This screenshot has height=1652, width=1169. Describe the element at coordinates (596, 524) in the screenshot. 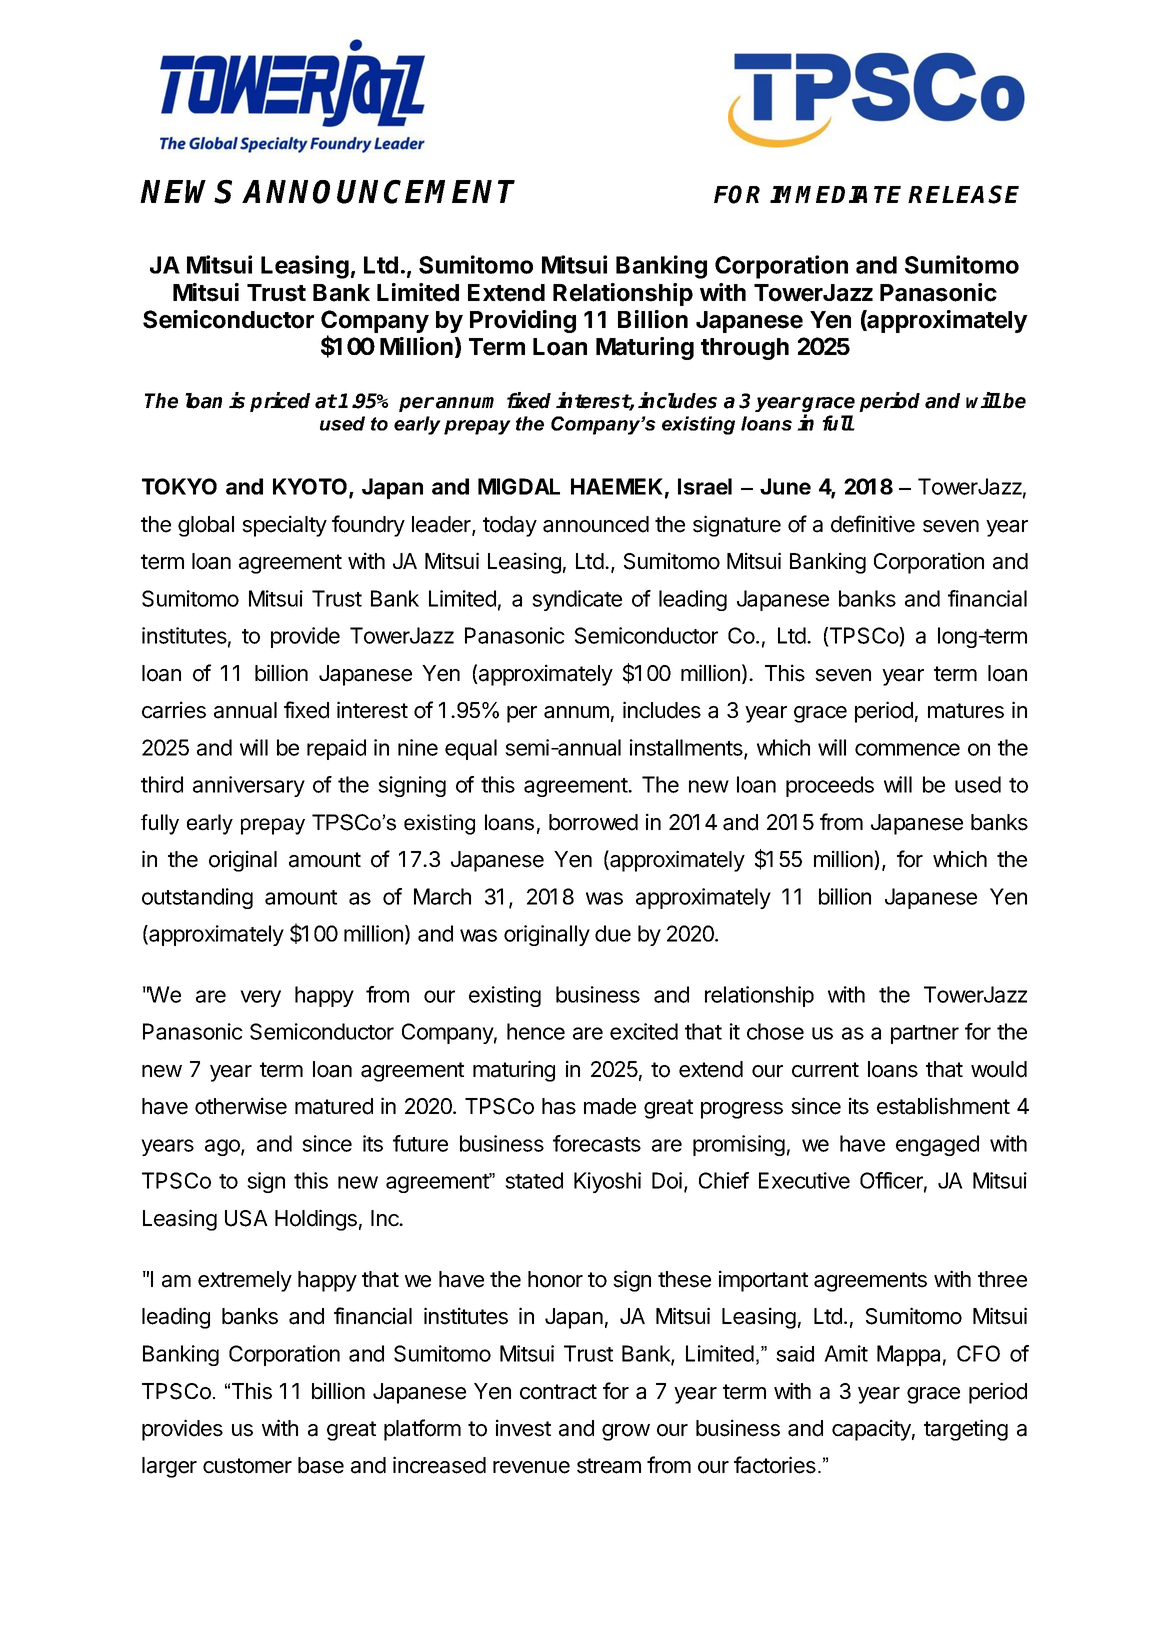

I see `announced` at that location.
